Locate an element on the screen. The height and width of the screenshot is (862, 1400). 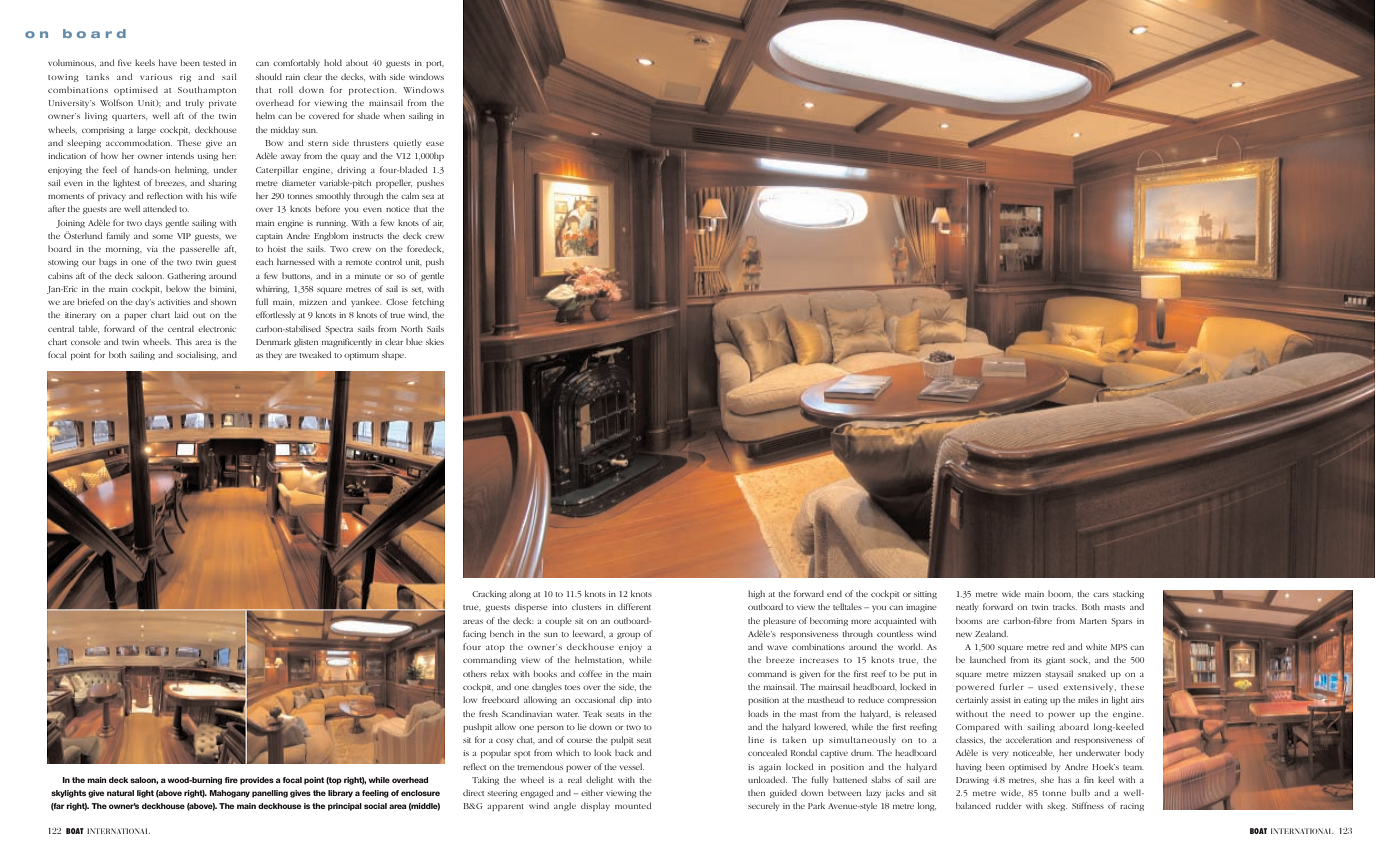
sitting is located at coordinates (925, 595).
